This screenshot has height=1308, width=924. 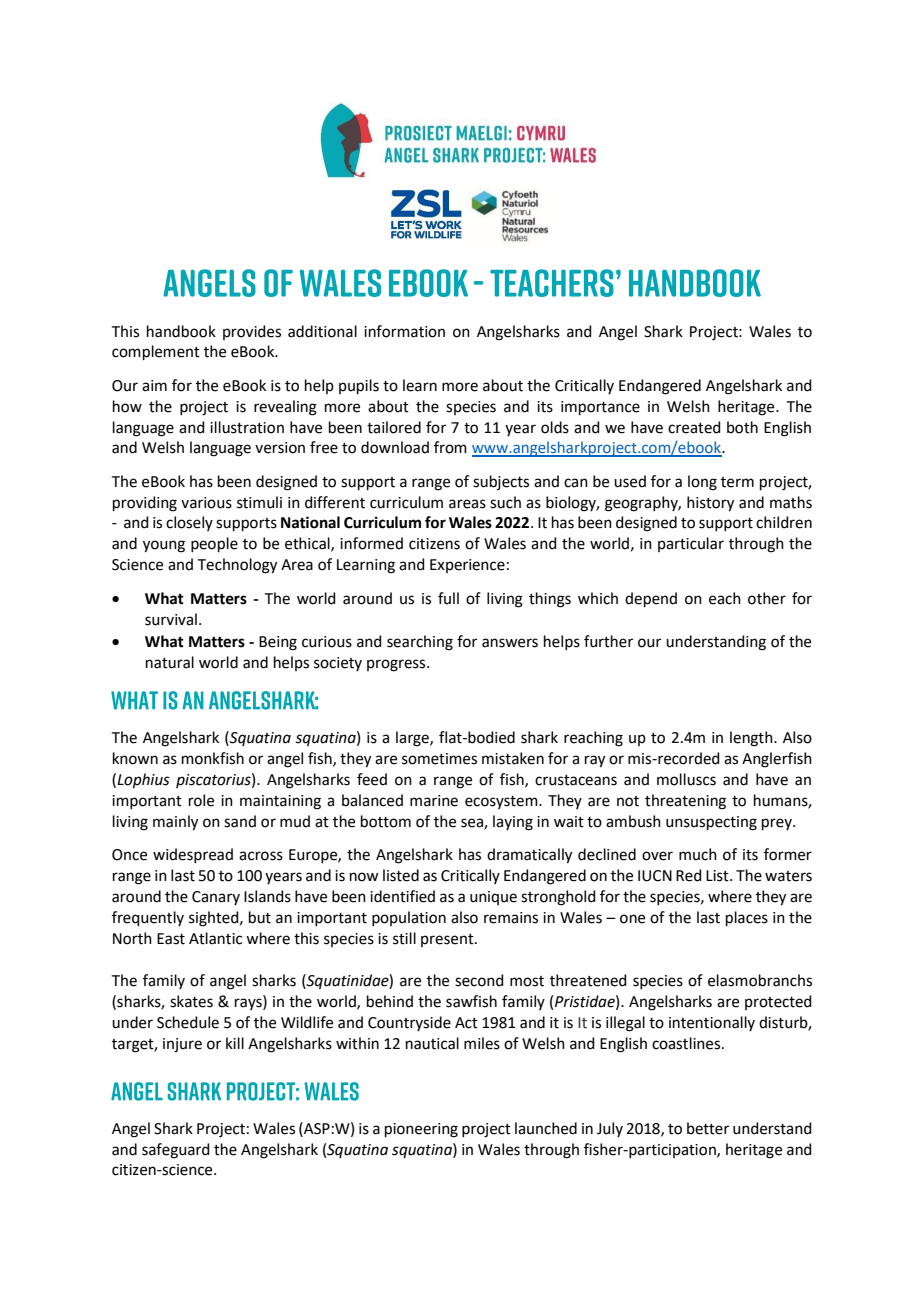 I want to click on pioneering, so click(x=421, y=1130).
